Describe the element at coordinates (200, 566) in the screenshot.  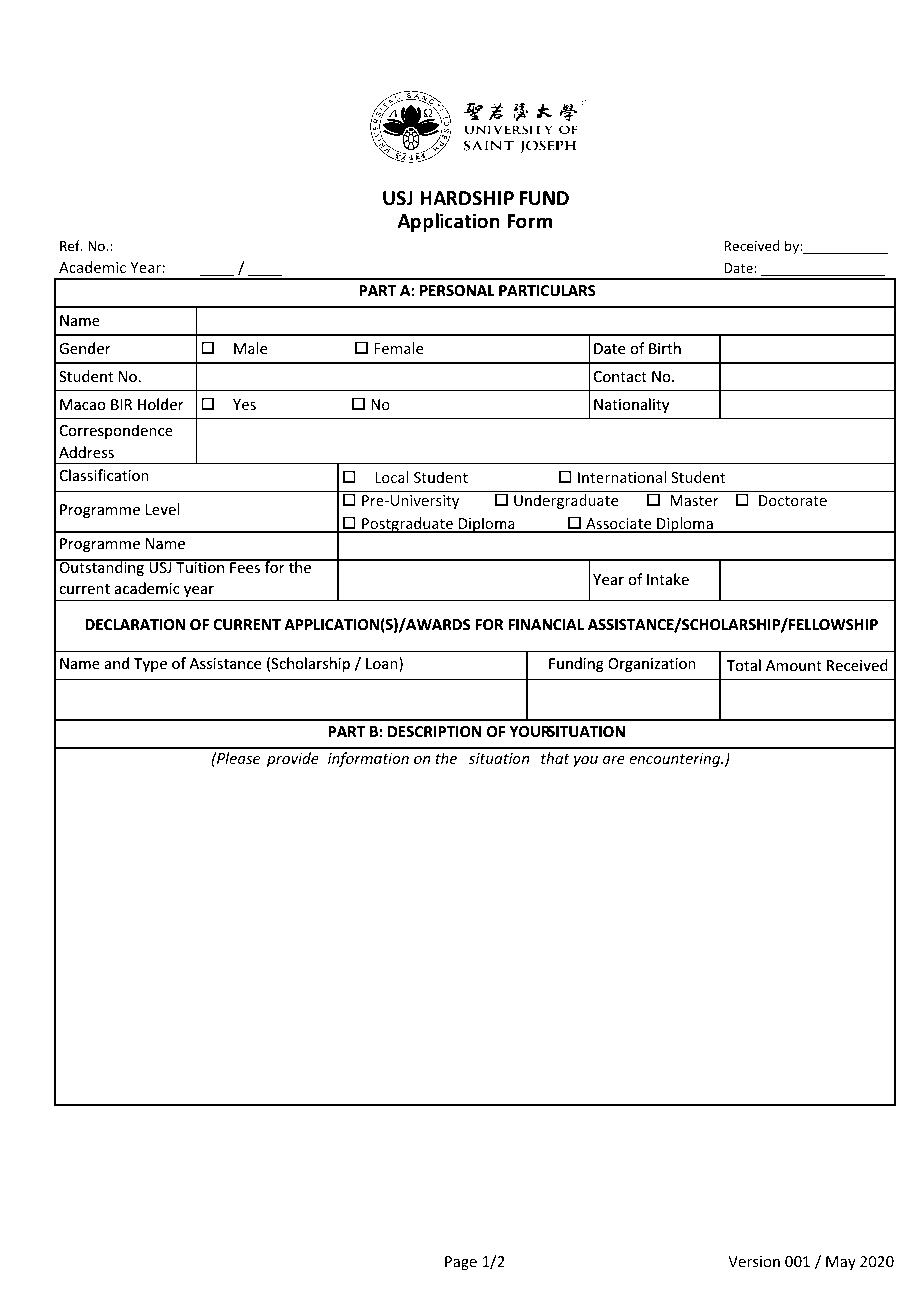
I see `Tuition` at that location.
